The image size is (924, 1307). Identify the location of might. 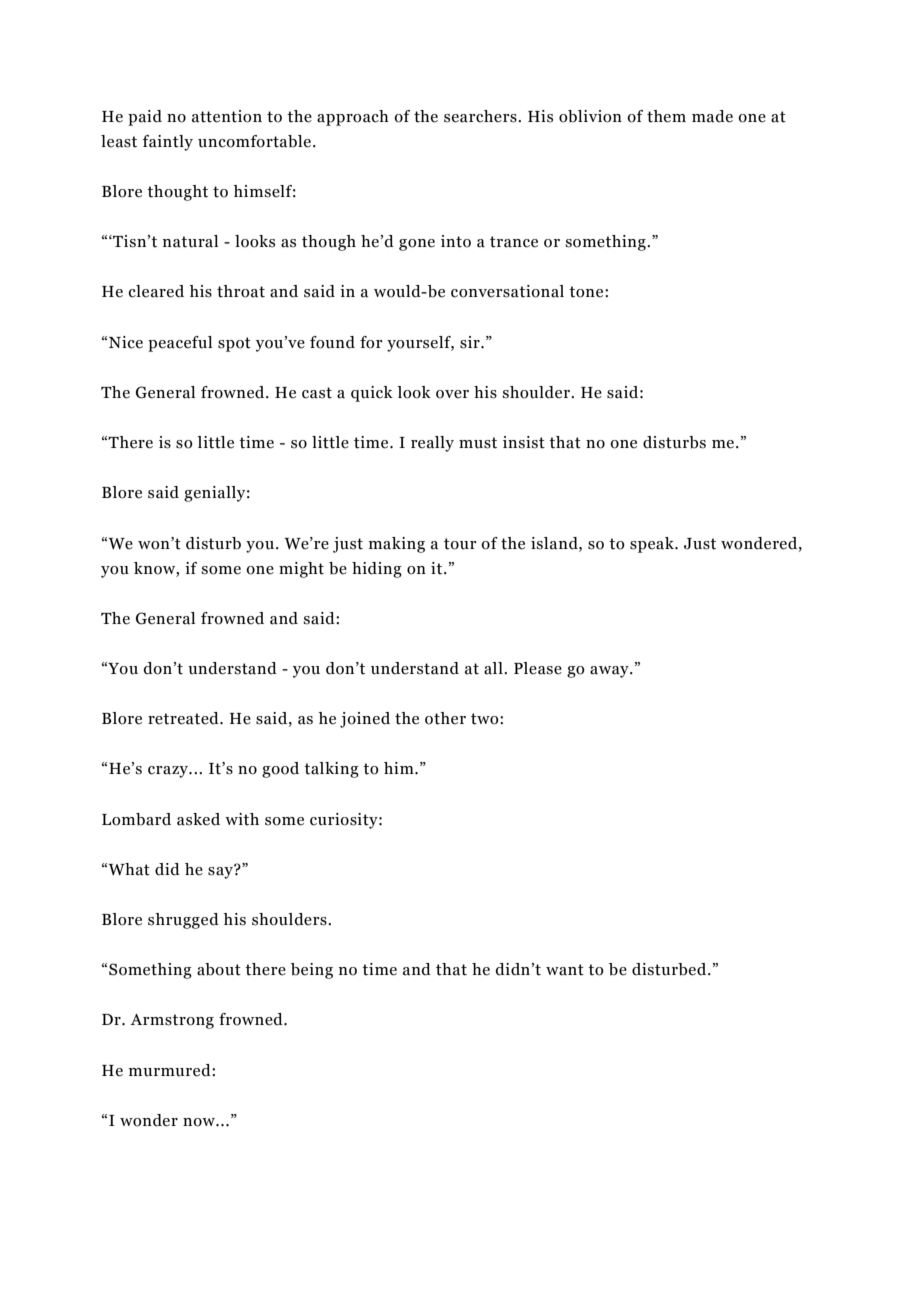
(301, 570).
